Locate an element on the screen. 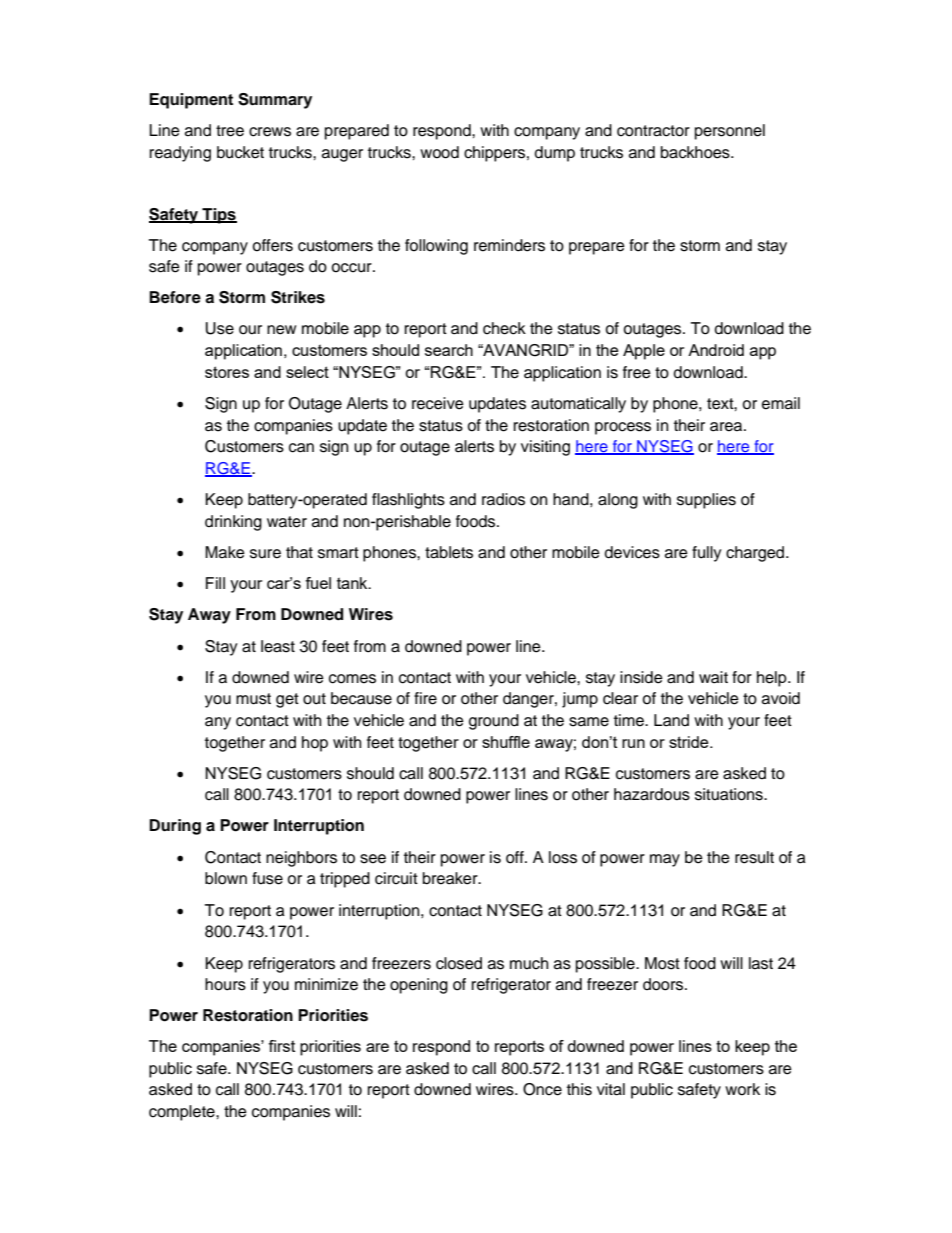 This screenshot has width=952, height=1233. fuse is located at coordinates (267, 878).
